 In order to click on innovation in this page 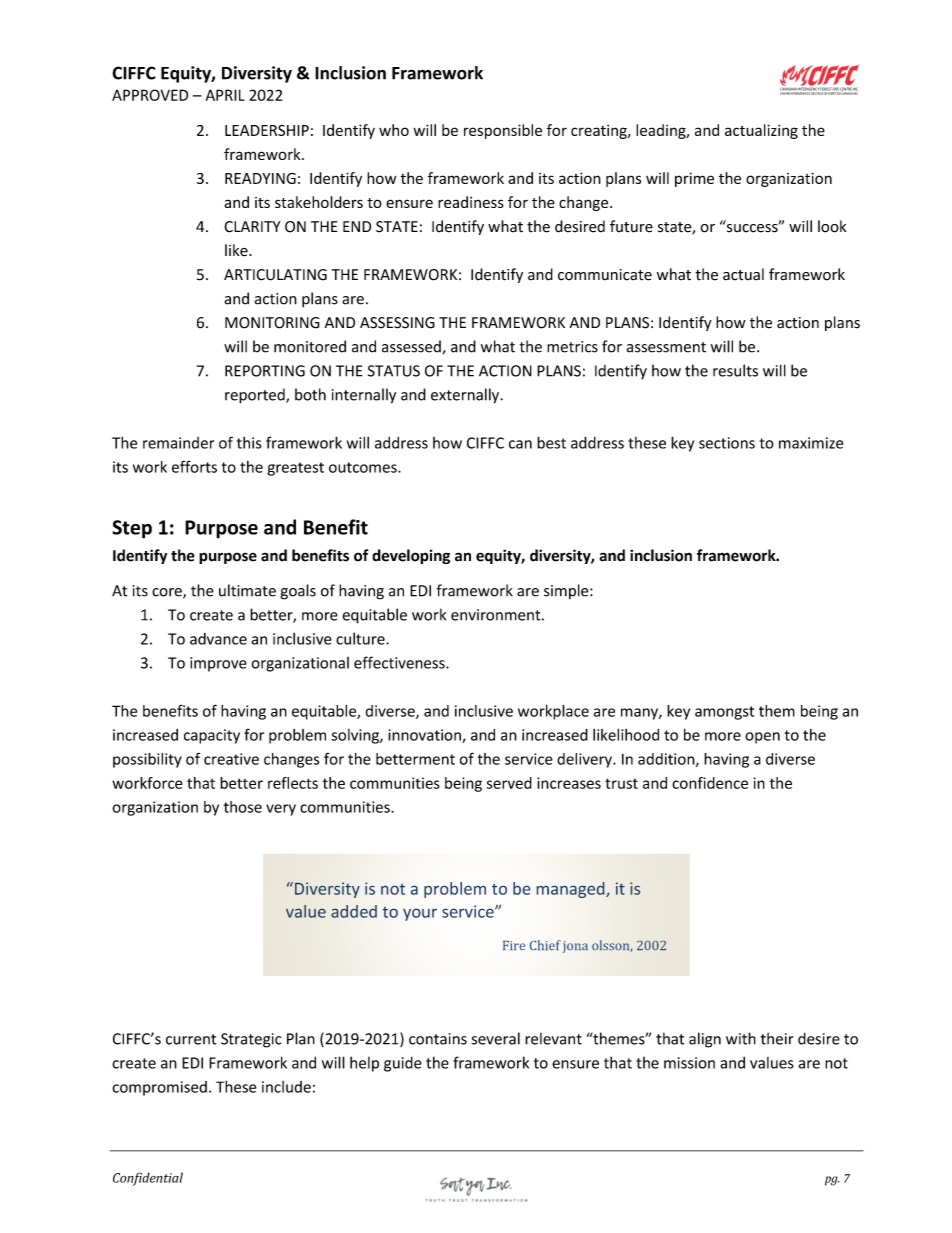, I will do `click(425, 736)`.
